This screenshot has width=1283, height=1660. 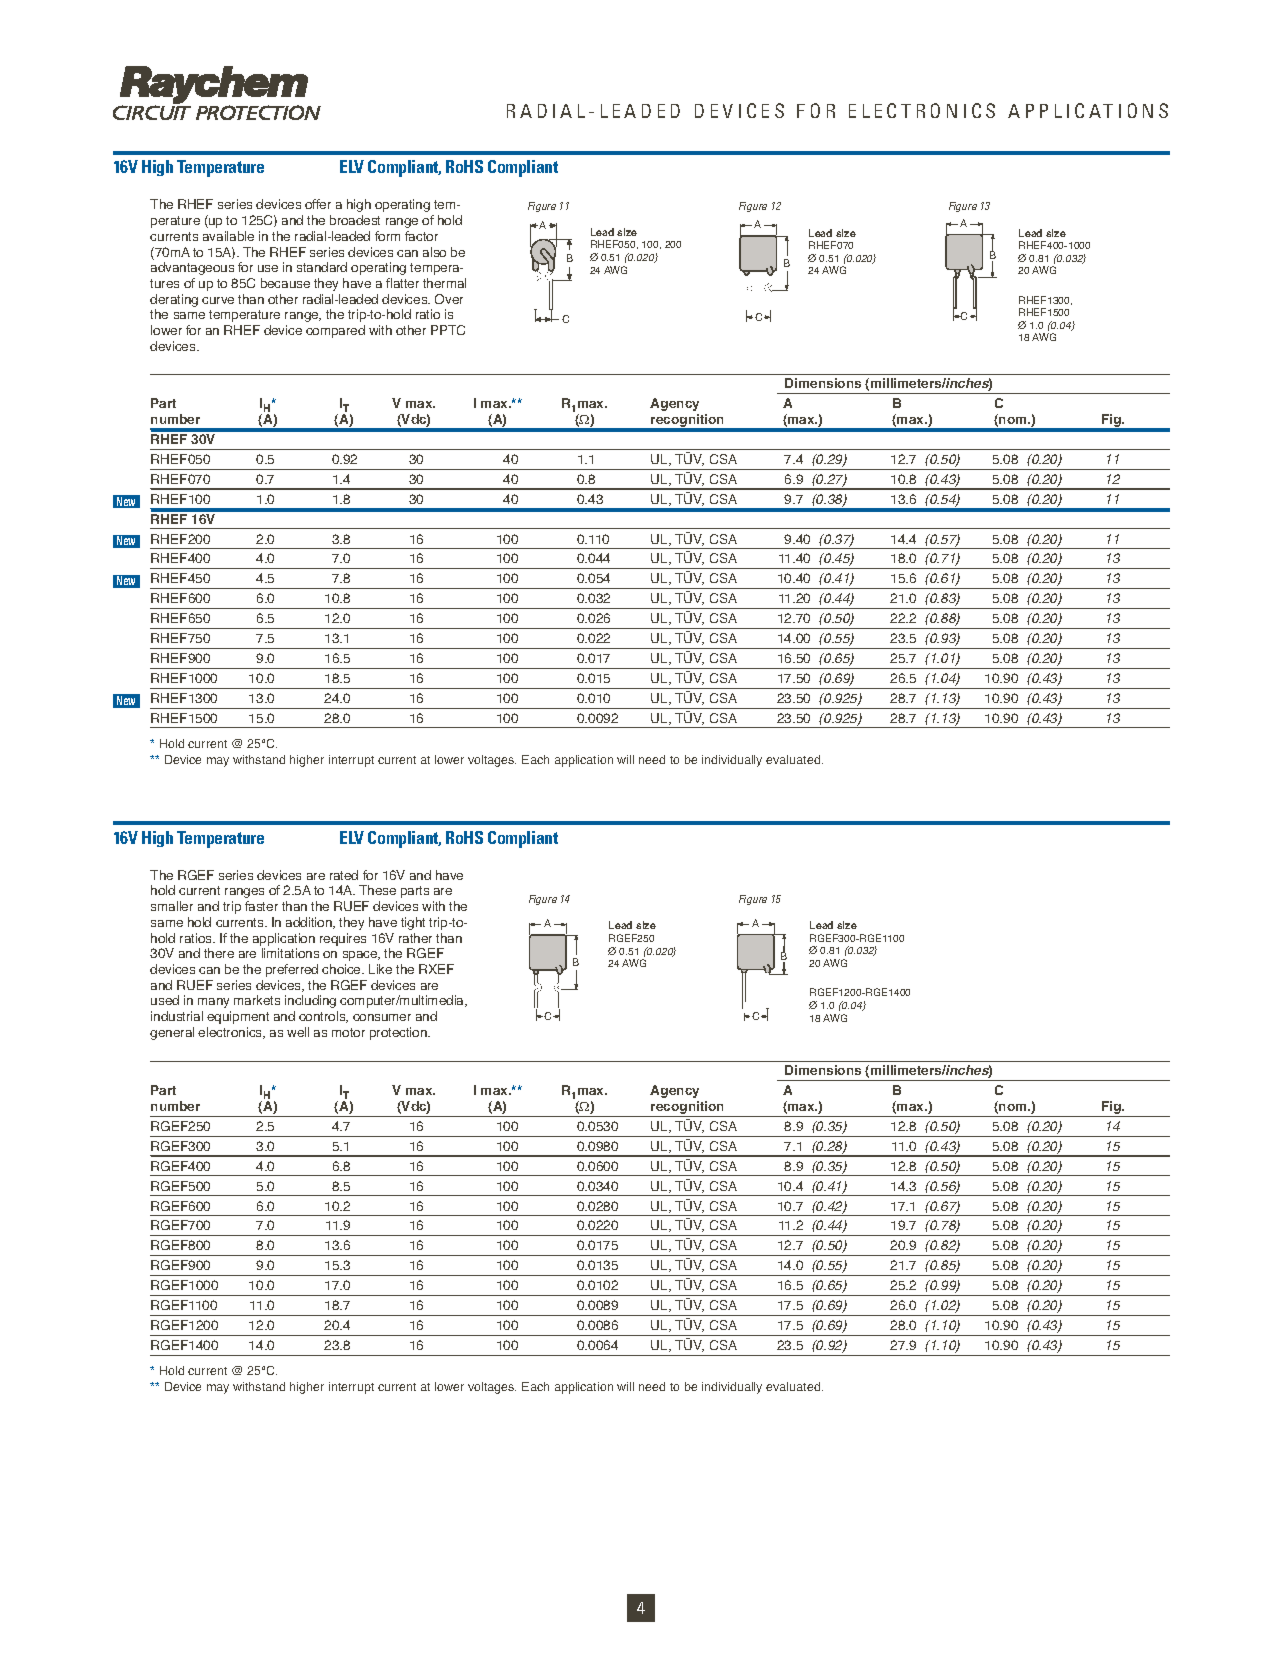 I want to click on advantageous, so click(x=192, y=268).
